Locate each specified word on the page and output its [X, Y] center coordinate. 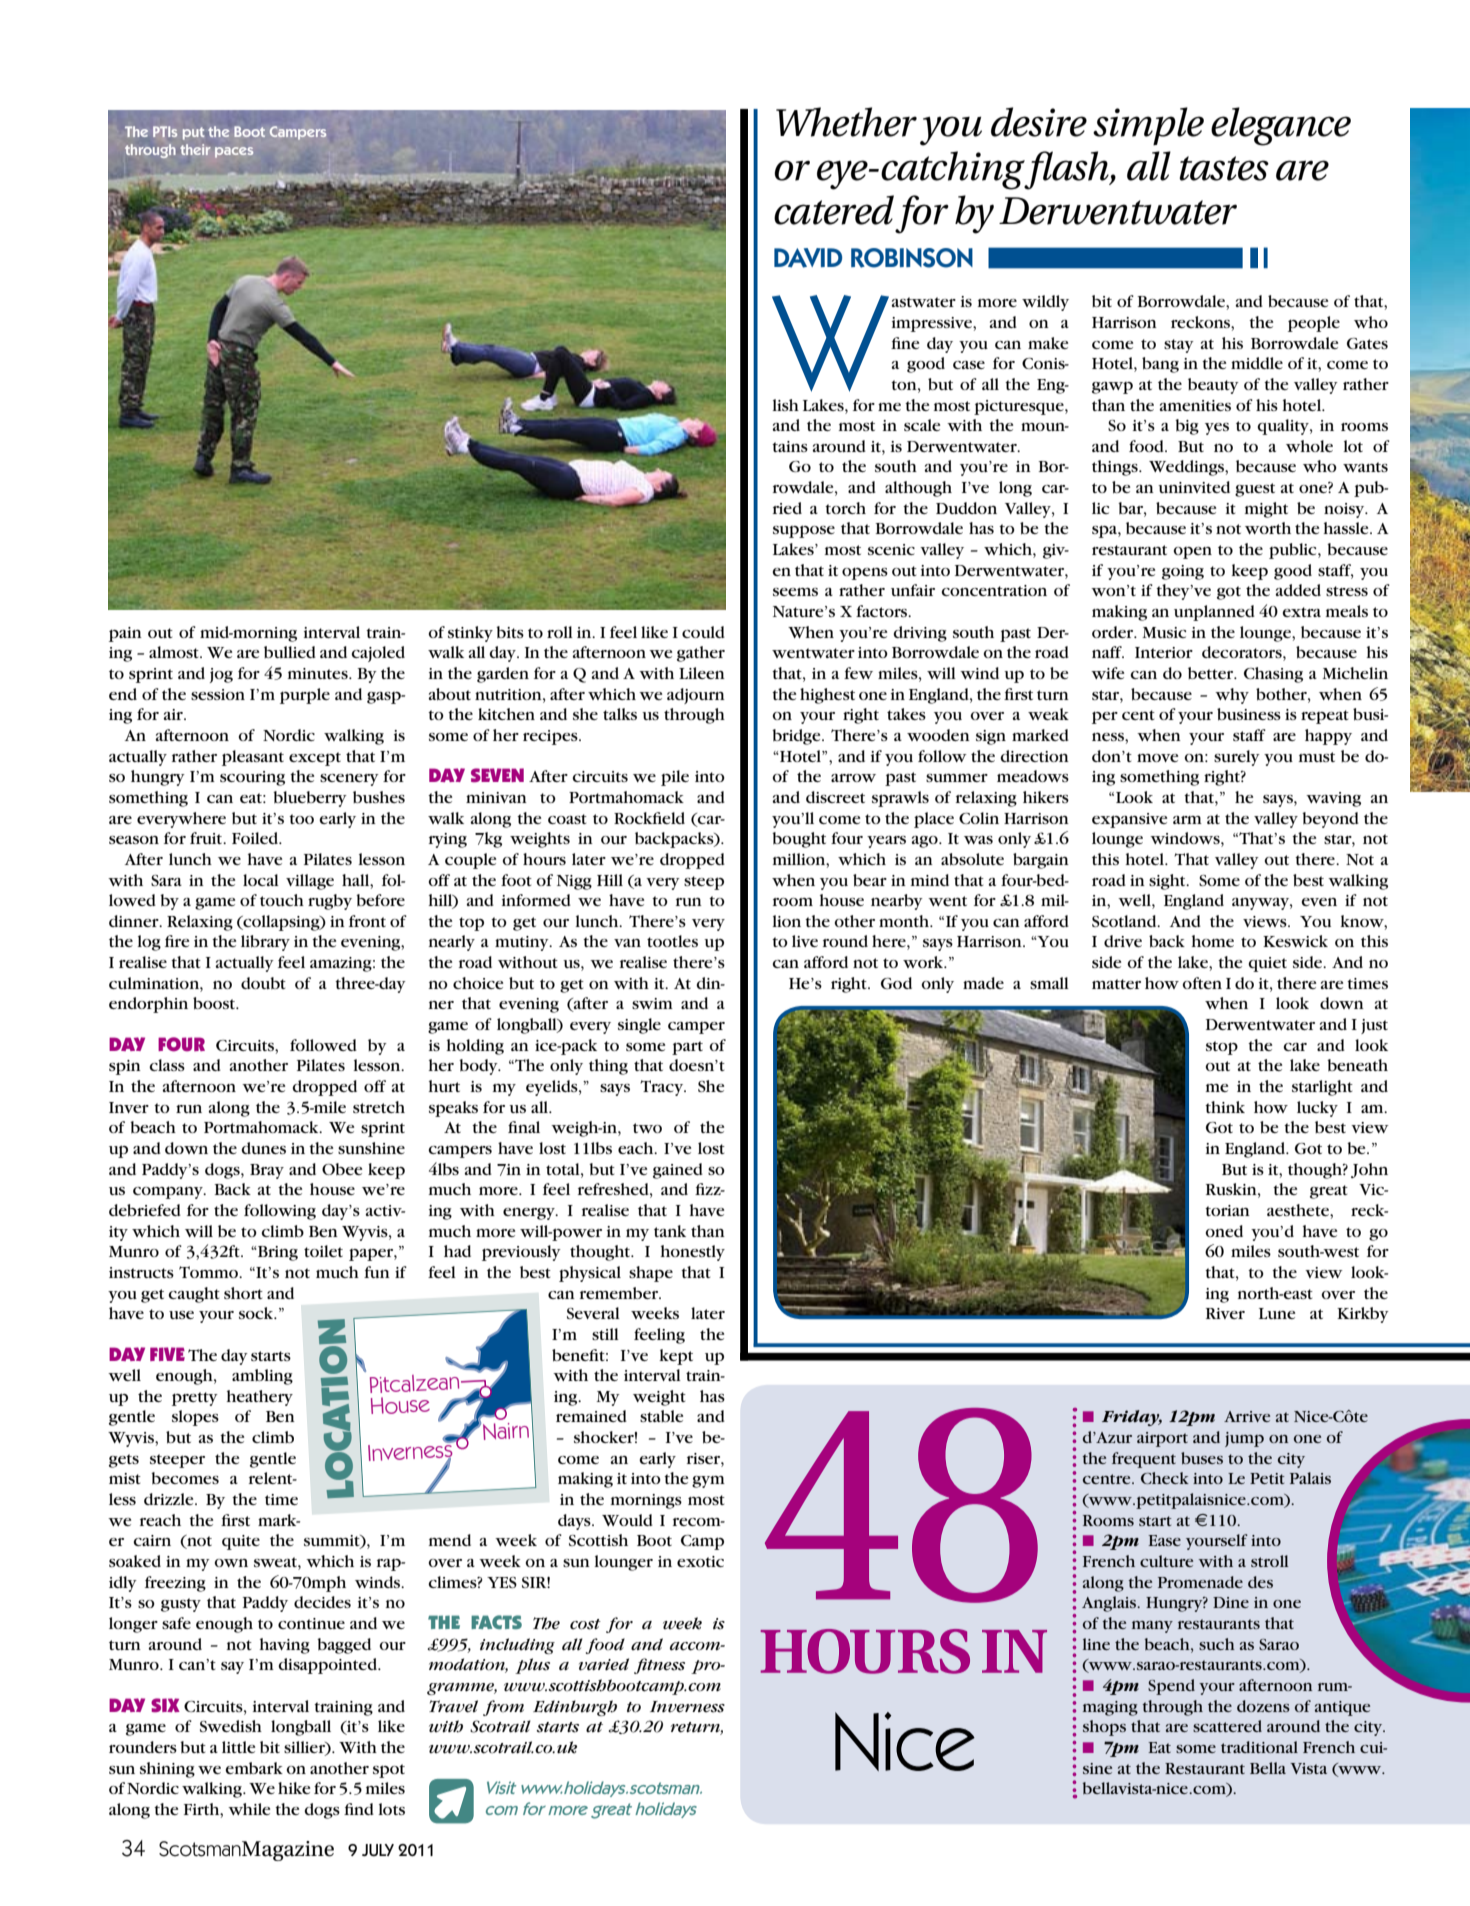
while [249, 1809]
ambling [262, 1377]
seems [795, 592]
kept [676, 1357]
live [805, 941]
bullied [290, 652]
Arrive [1247, 1416]
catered [834, 210]
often [1202, 983]
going [1183, 572]
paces [234, 152]
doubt [263, 983]
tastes [1224, 168]
